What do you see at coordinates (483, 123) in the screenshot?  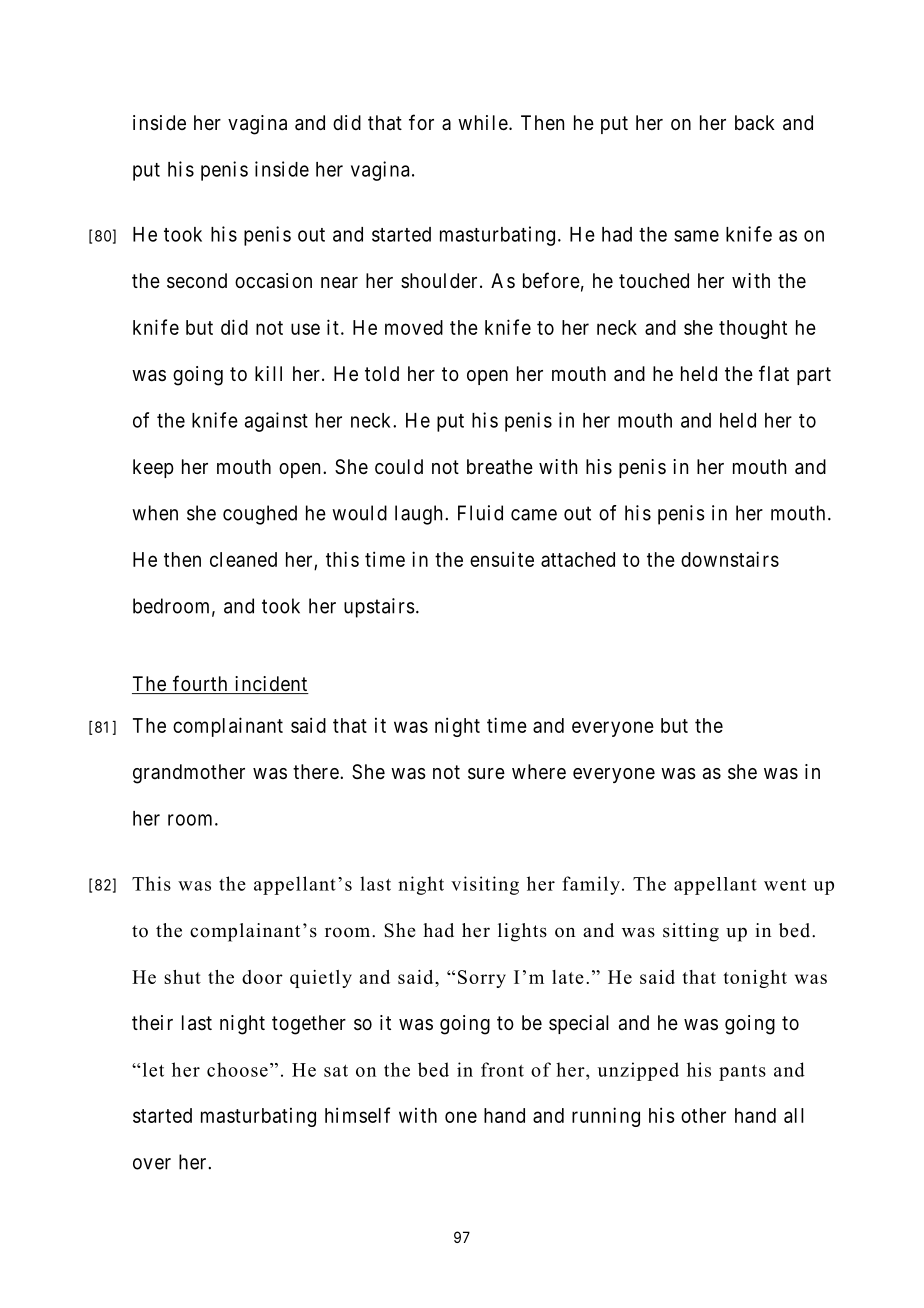 I see `while` at bounding box center [483, 123].
